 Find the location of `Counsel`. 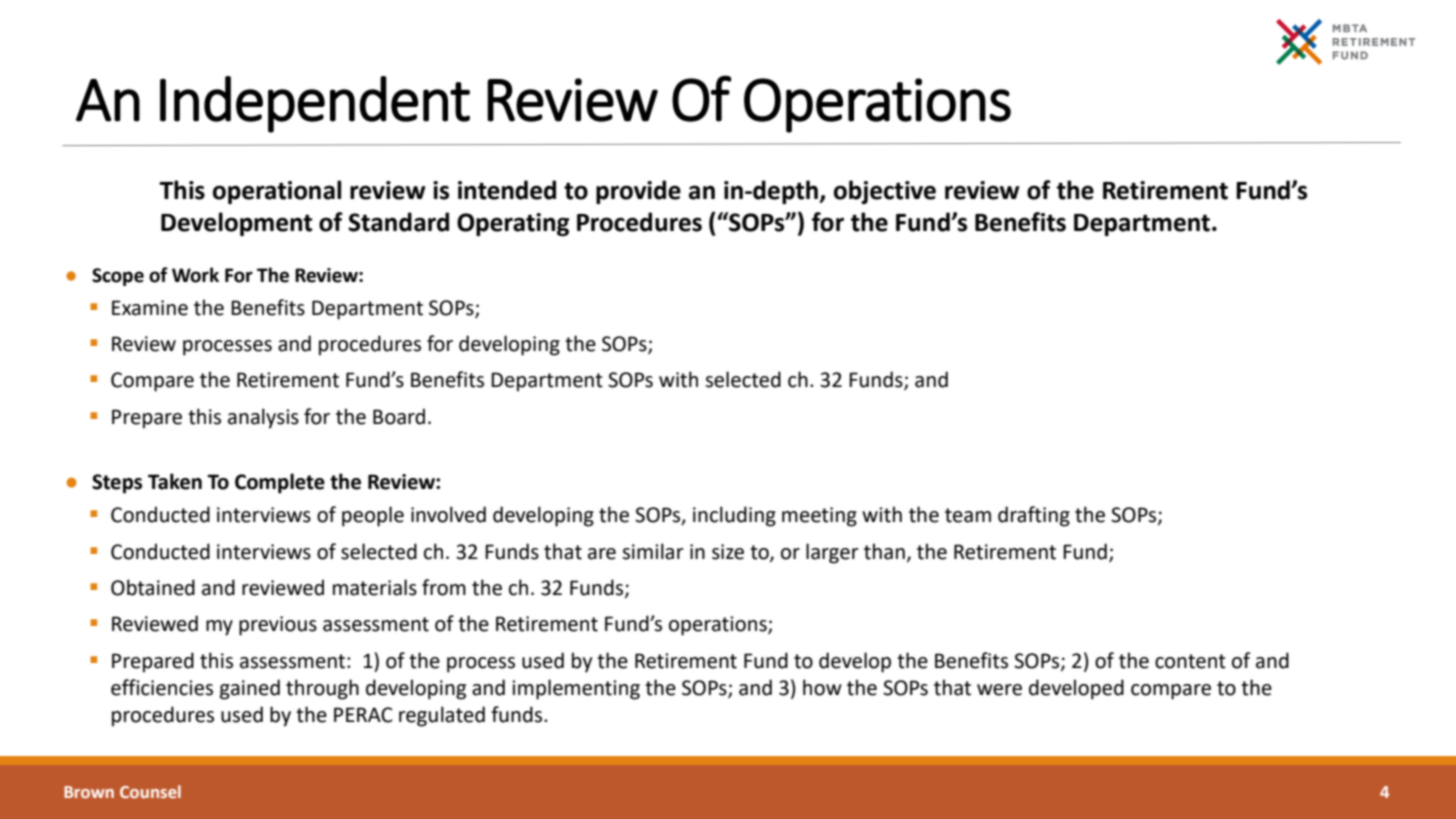

Counsel is located at coordinates (150, 791).
